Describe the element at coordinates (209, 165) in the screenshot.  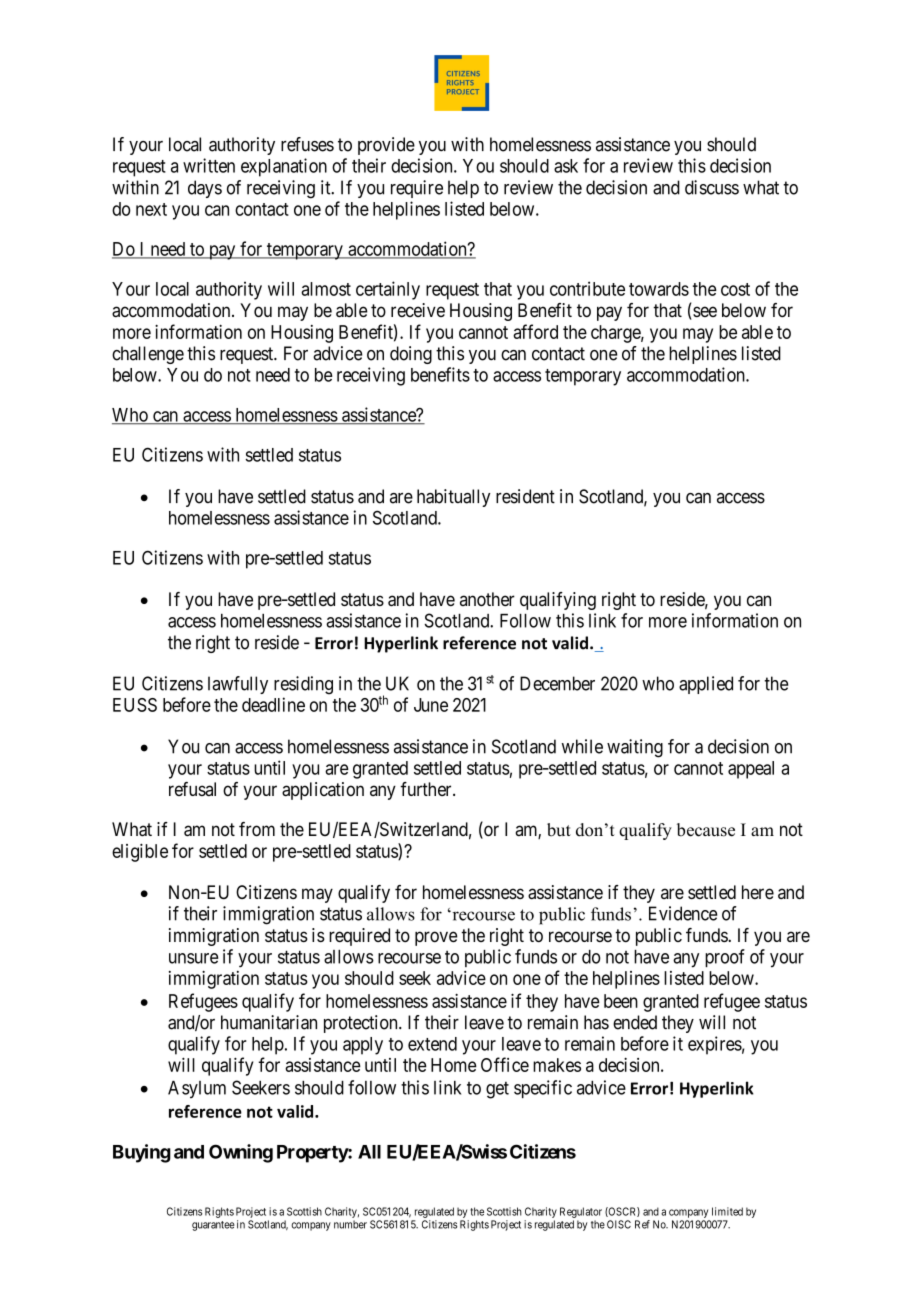
I see `written` at that location.
